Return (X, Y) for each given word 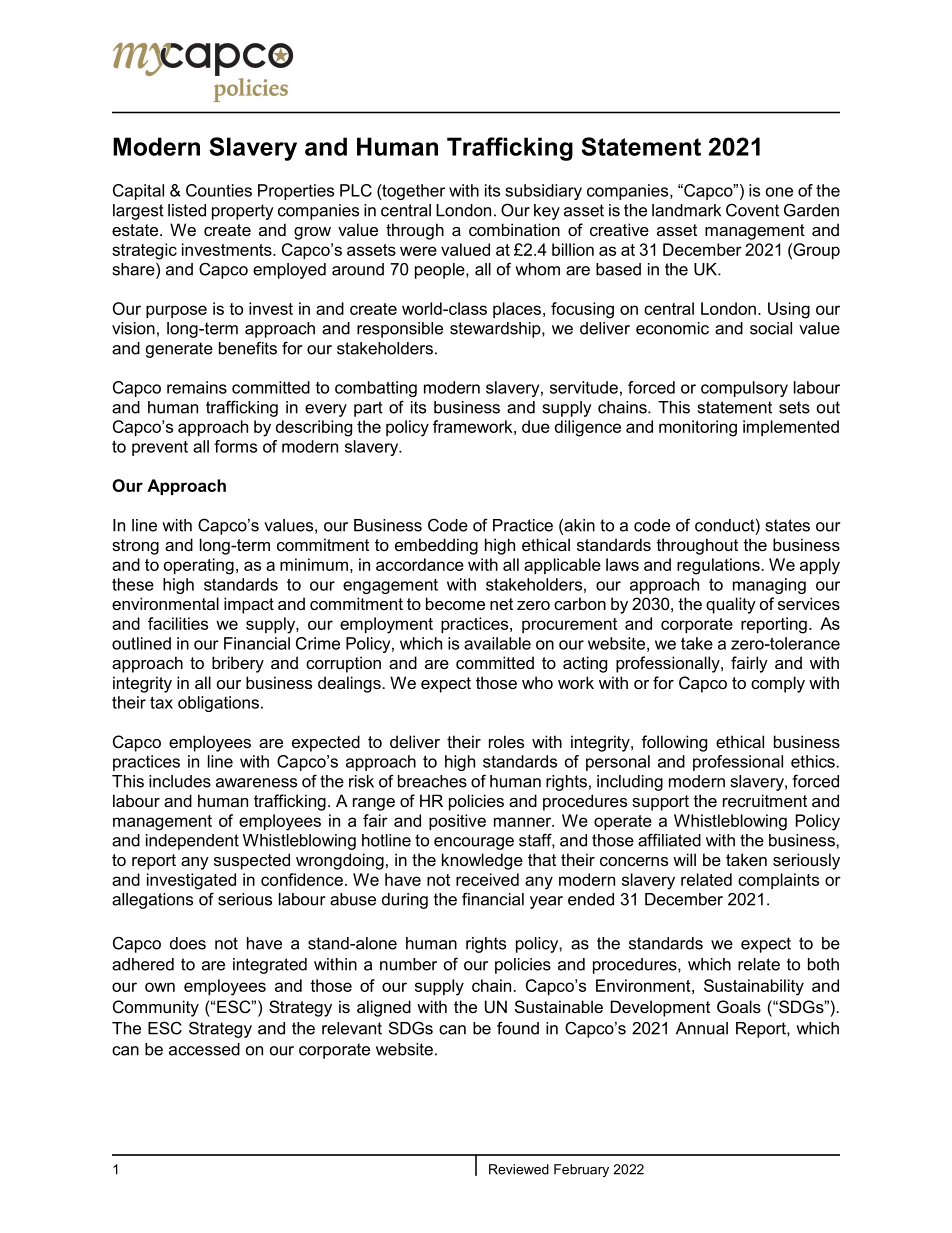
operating (199, 566)
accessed (204, 1049)
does (188, 943)
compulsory (744, 389)
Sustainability (754, 987)
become (455, 603)
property (243, 212)
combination (514, 229)
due (536, 426)
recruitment (765, 800)
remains (197, 387)
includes (180, 781)
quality (731, 605)
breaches (432, 781)
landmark (686, 210)
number (408, 964)
